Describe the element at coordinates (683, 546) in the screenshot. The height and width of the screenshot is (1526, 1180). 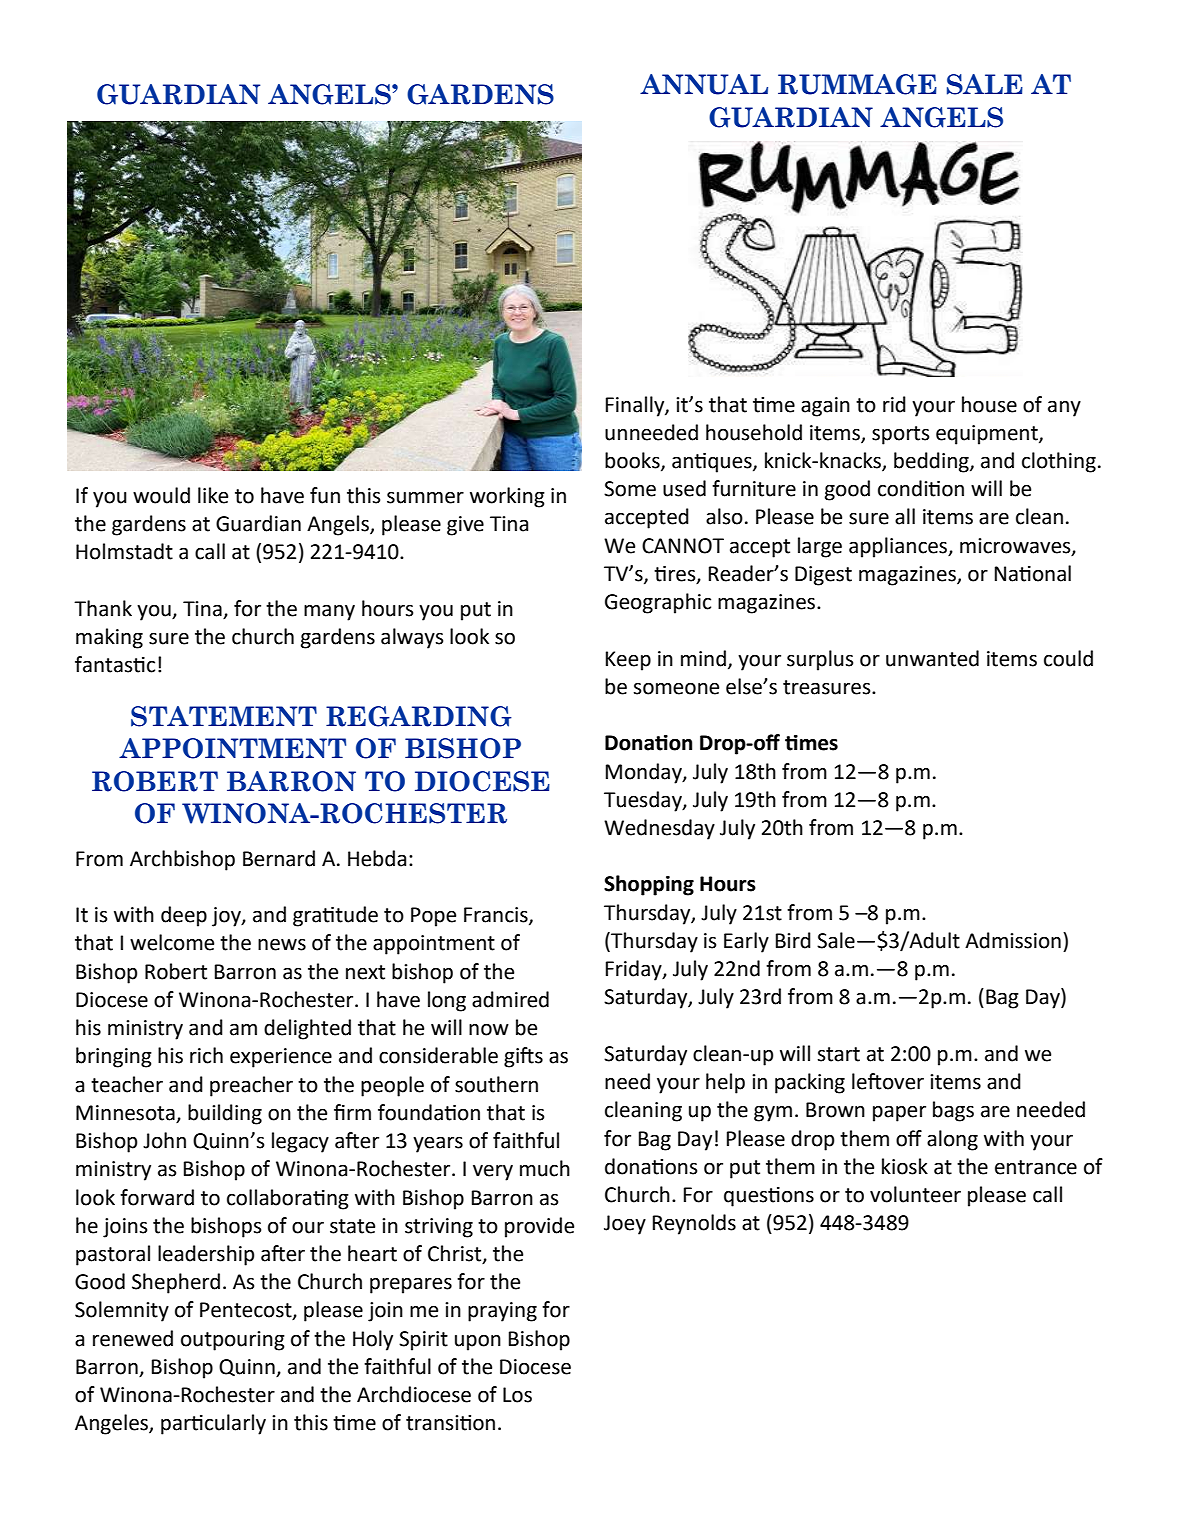
I see `CANNOT` at that location.
